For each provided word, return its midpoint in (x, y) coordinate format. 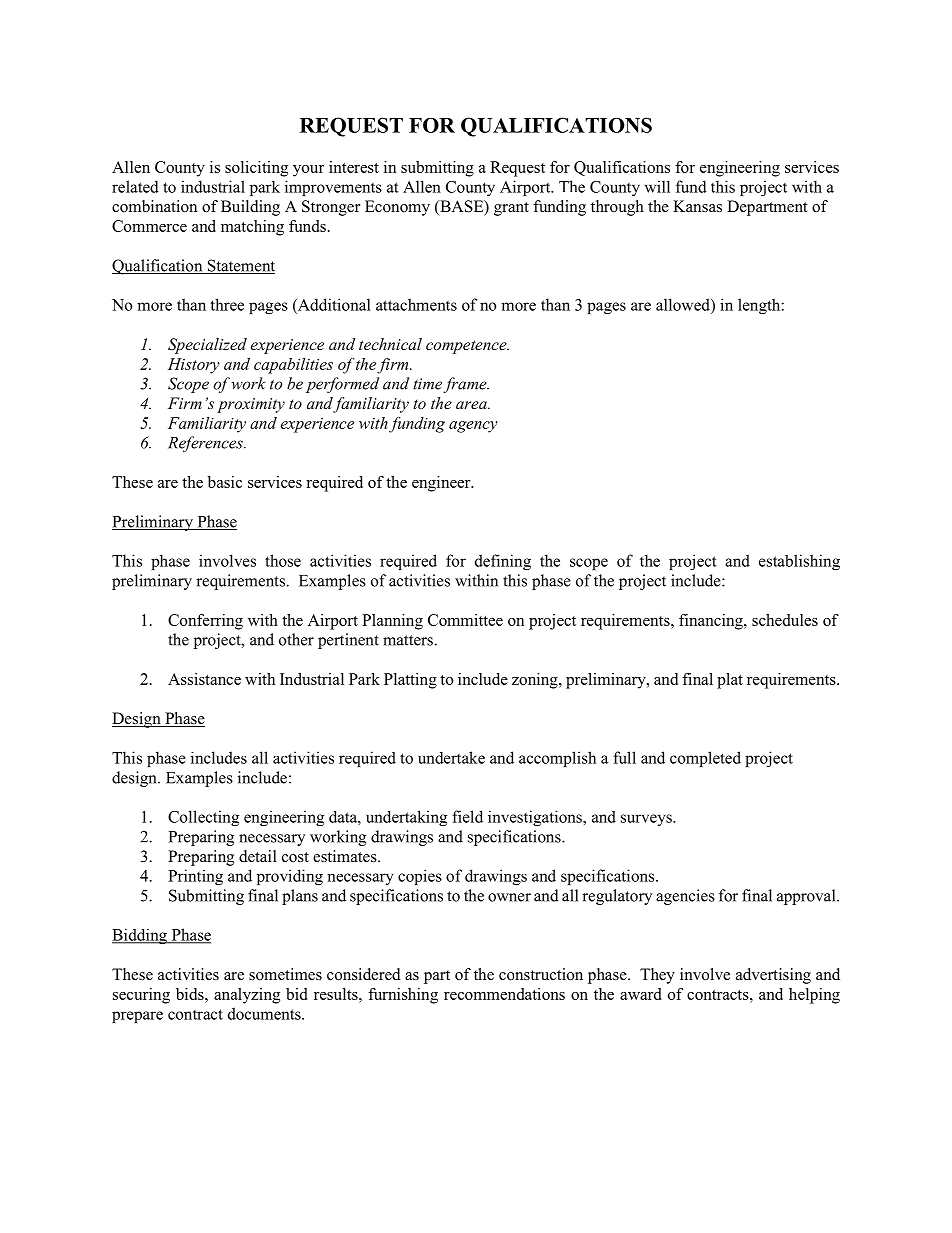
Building (250, 208)
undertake (451, 757)
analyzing (247, 996)
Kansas (697, 206)
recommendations (504, 994)
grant (511, 209)
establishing (799, 562)
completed (705, 759)
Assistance (204, 679)
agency (473, 427)
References (206, 444)
